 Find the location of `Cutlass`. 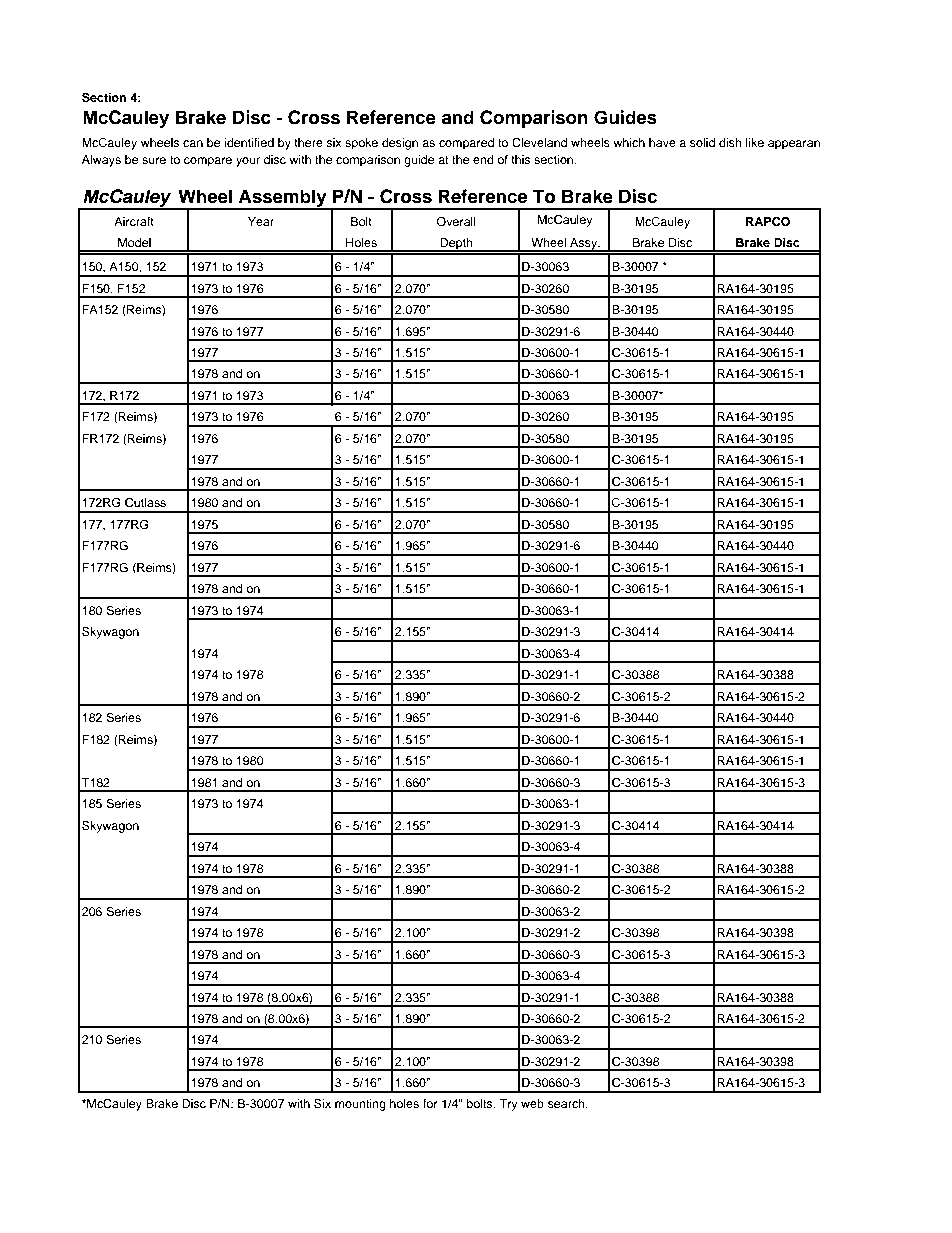

Cutlass is located at coordinates (145, 503).
